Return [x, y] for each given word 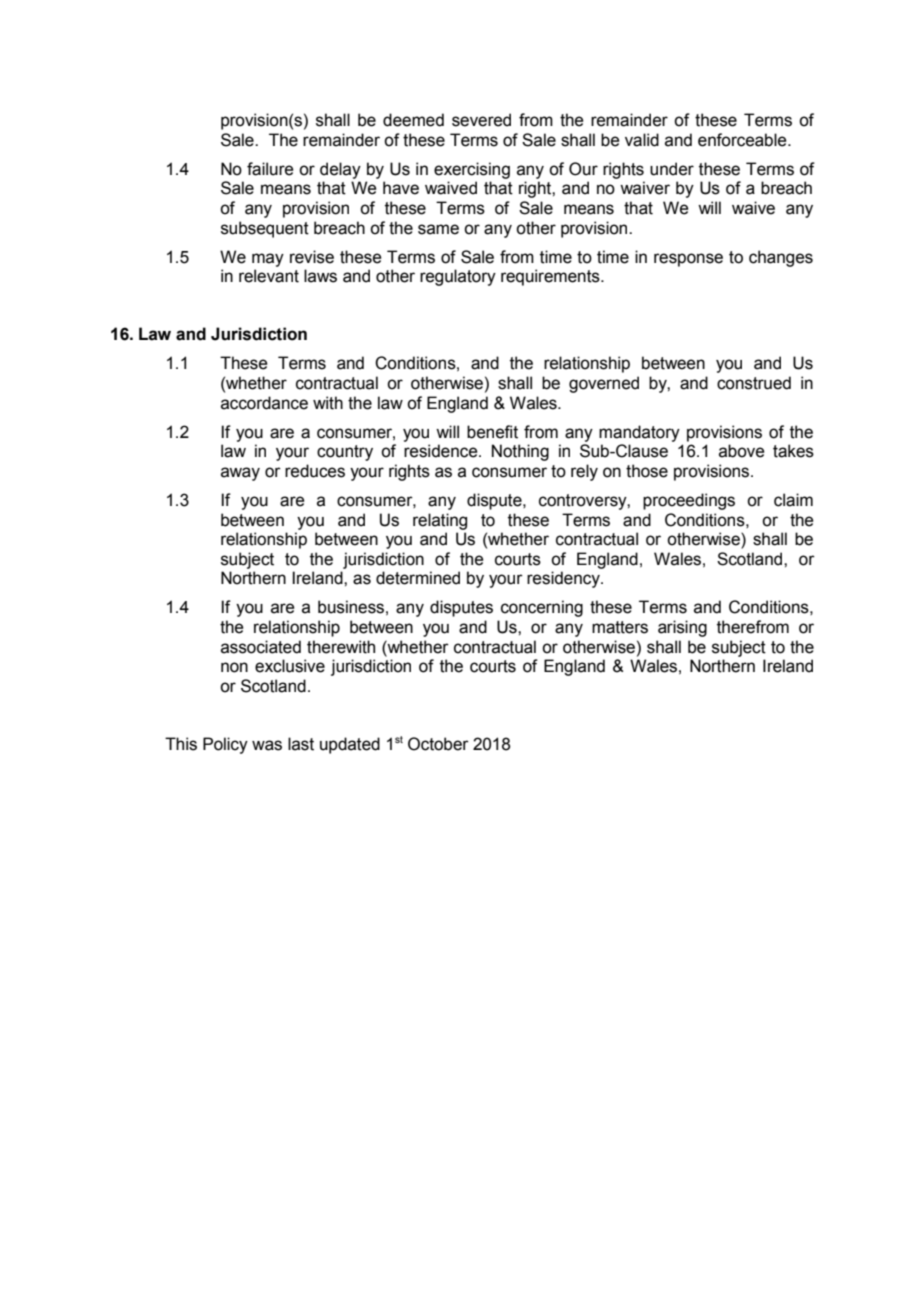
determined [418, 578]
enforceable [743, 140]
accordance [264, 403]
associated [261, 647]
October [438, 744]
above [742, 451]
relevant [269, 276]
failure [270, 169]
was [267, 745]
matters [620, 627]
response [688, 260]
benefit [492, 432]
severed [481, 120]
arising [682, 628]
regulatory [458, 277]
